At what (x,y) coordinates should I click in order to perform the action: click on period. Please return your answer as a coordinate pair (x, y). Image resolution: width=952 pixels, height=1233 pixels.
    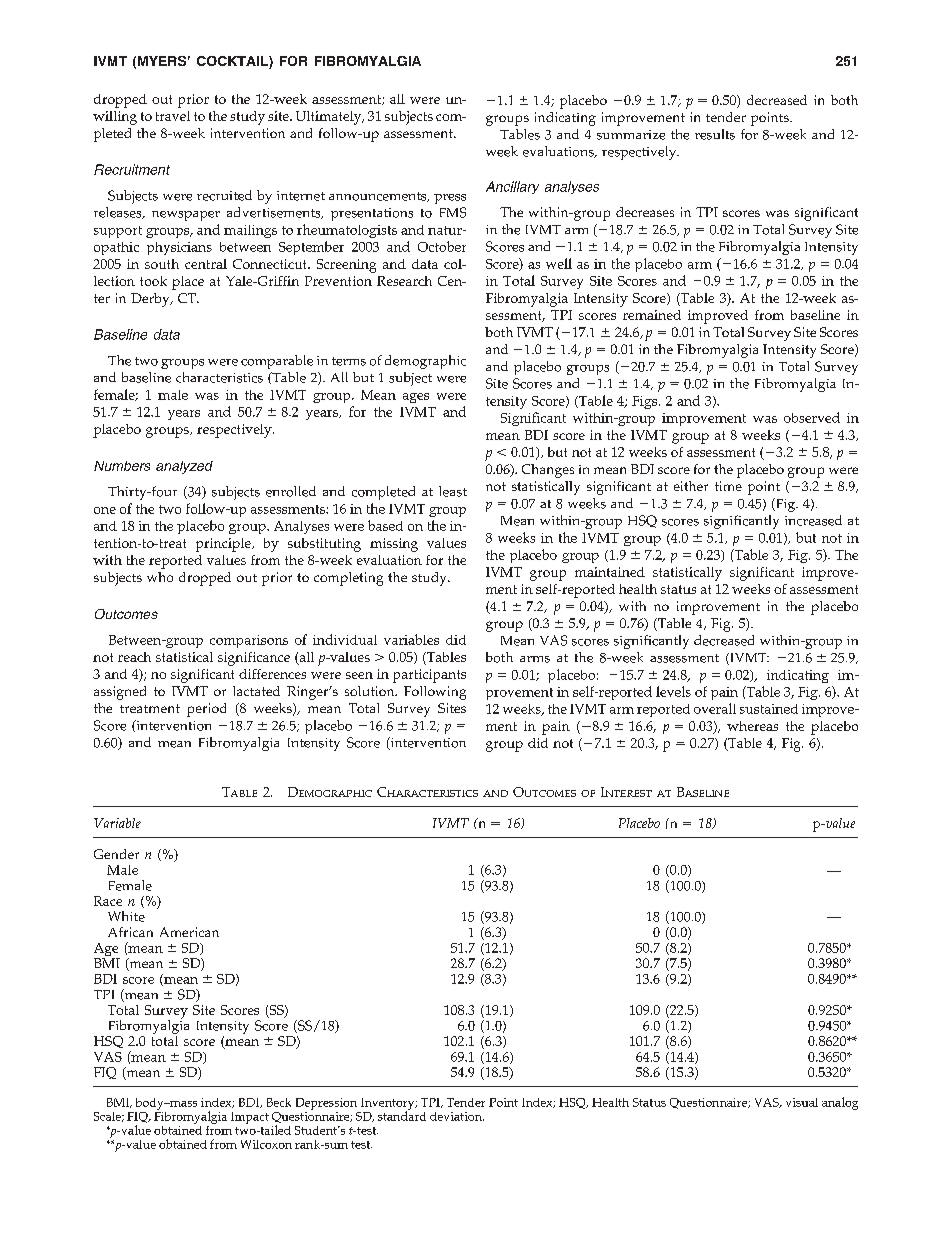
    Looking at the image, I should click on (206, 710).
